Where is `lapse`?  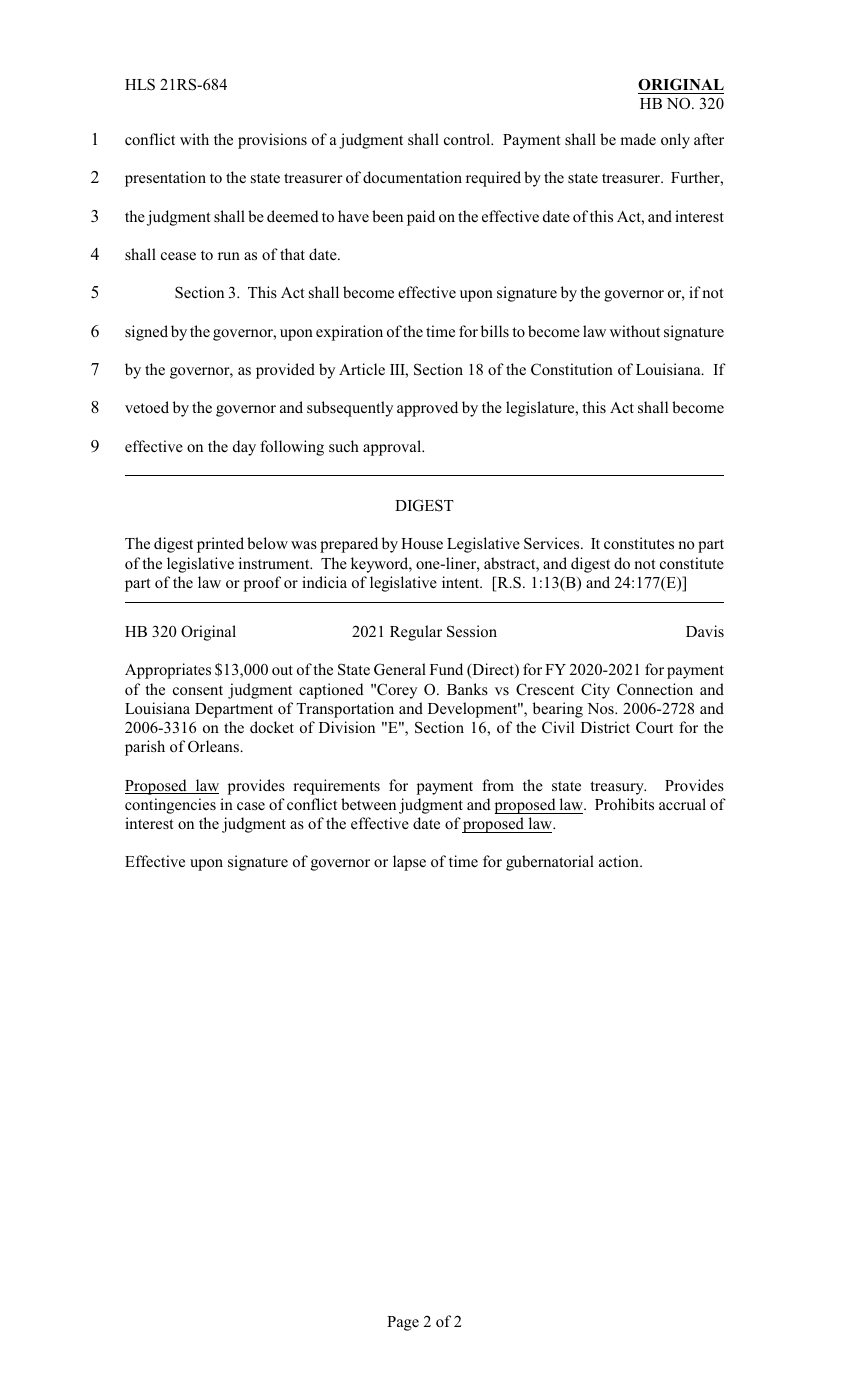 lapse is located at coordinates (409, 863).
